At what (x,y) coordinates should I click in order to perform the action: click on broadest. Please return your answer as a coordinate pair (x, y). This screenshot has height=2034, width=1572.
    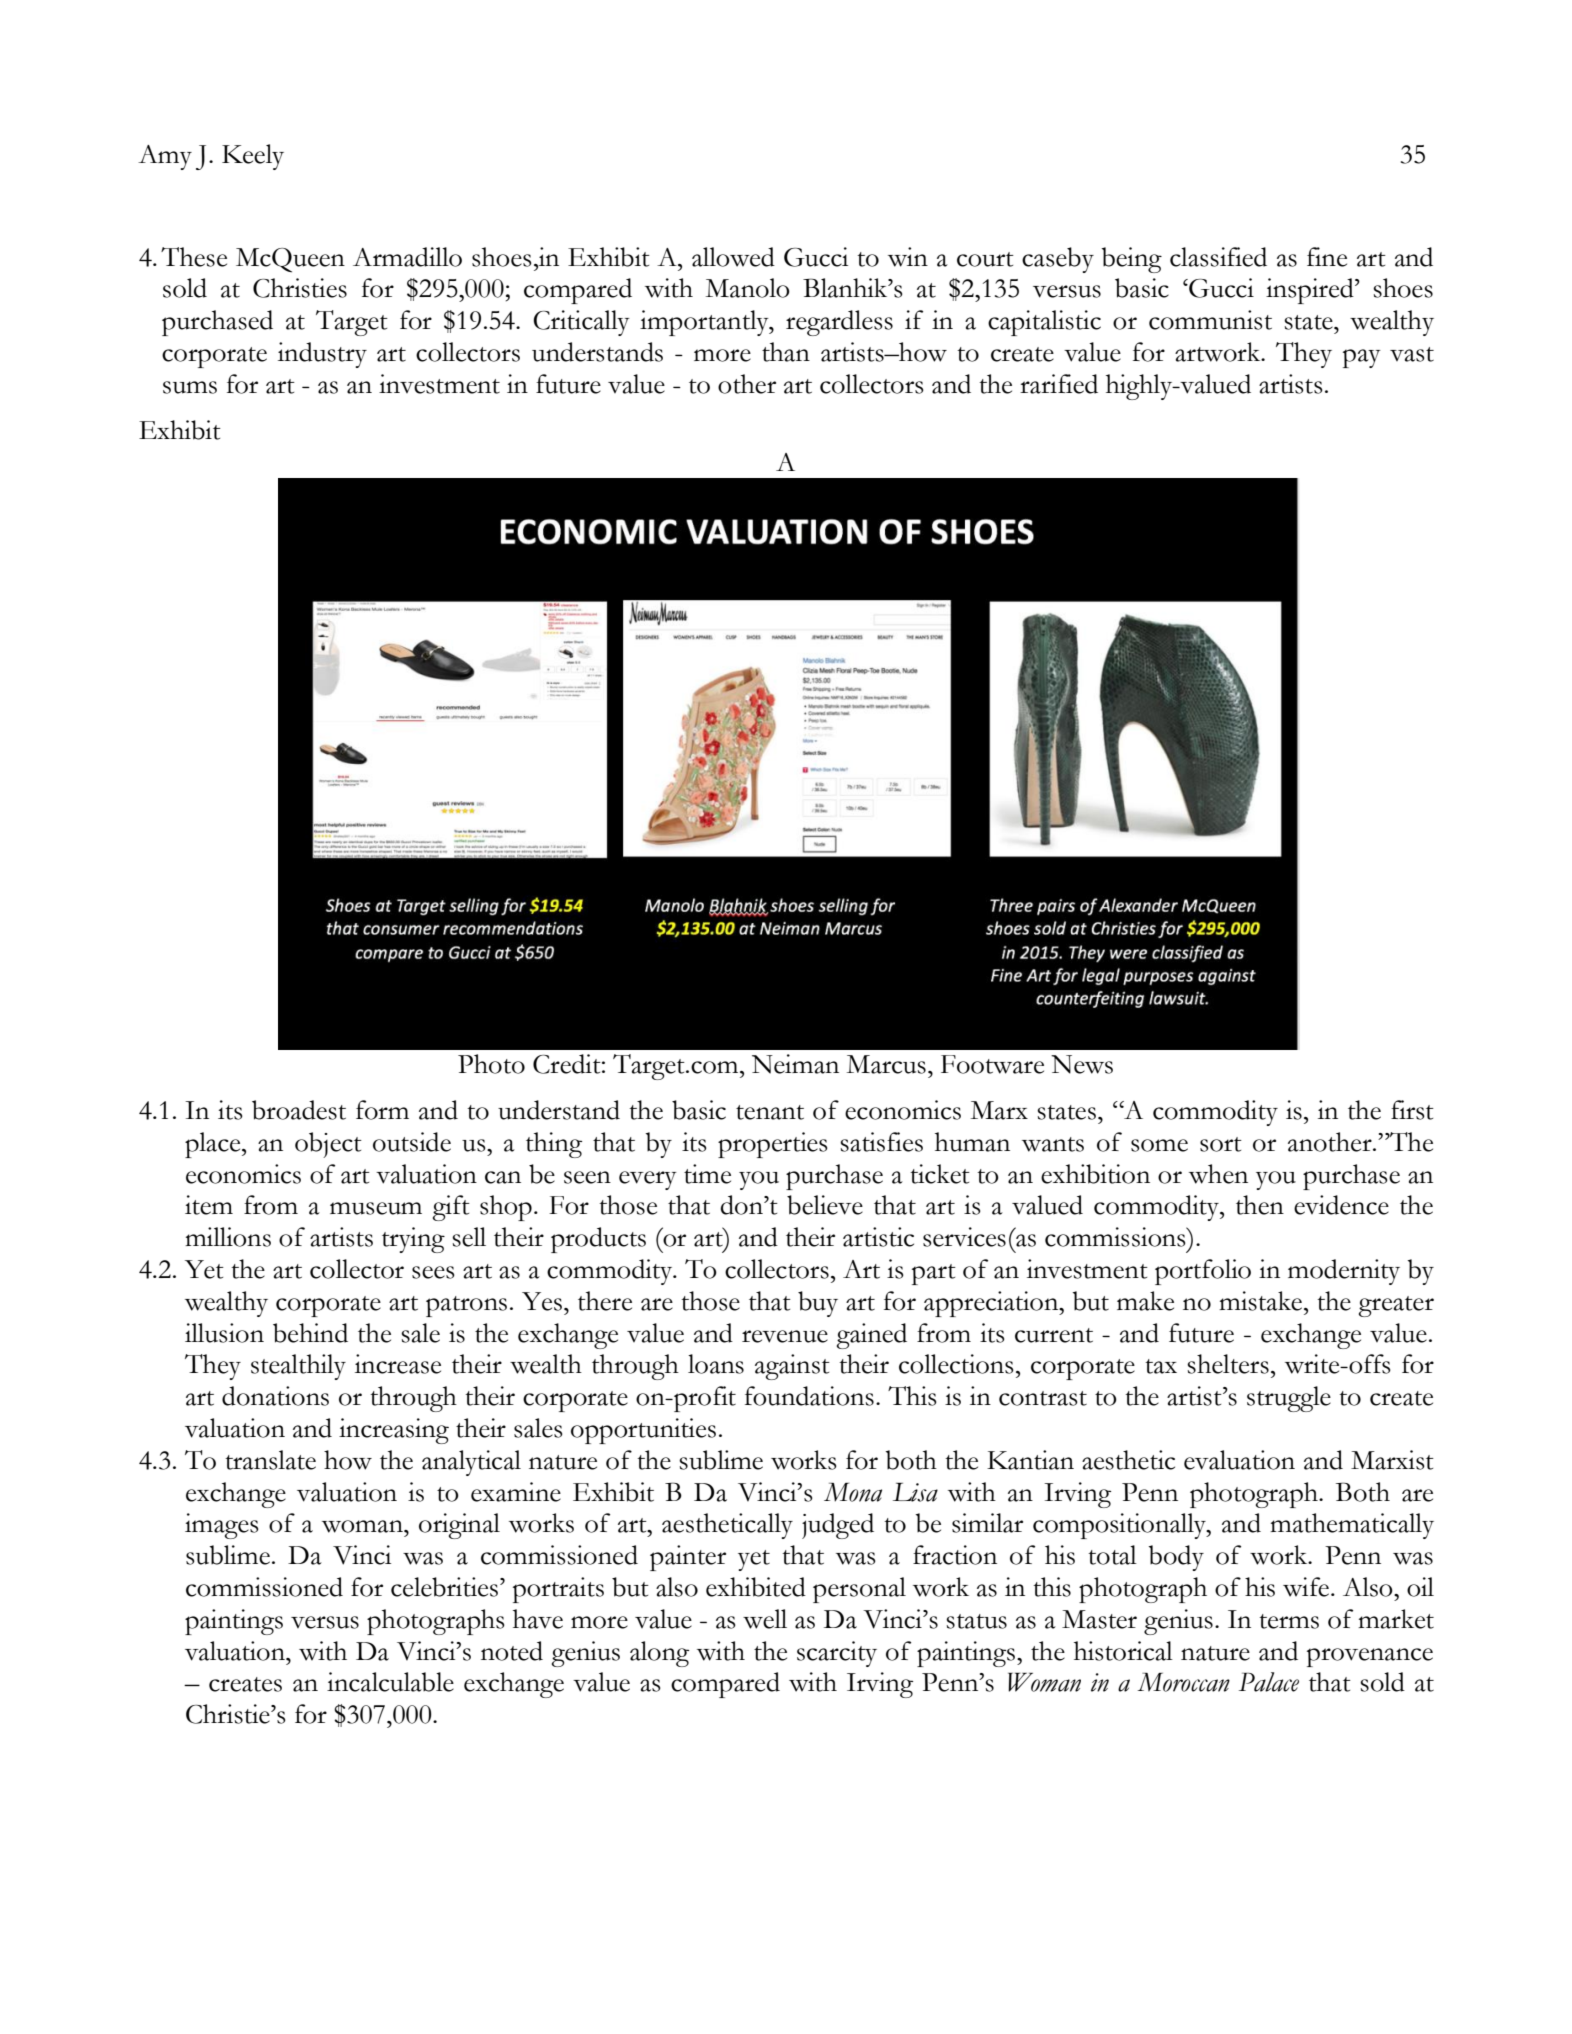
    Looking at the image, I should click on (299, 1110).
